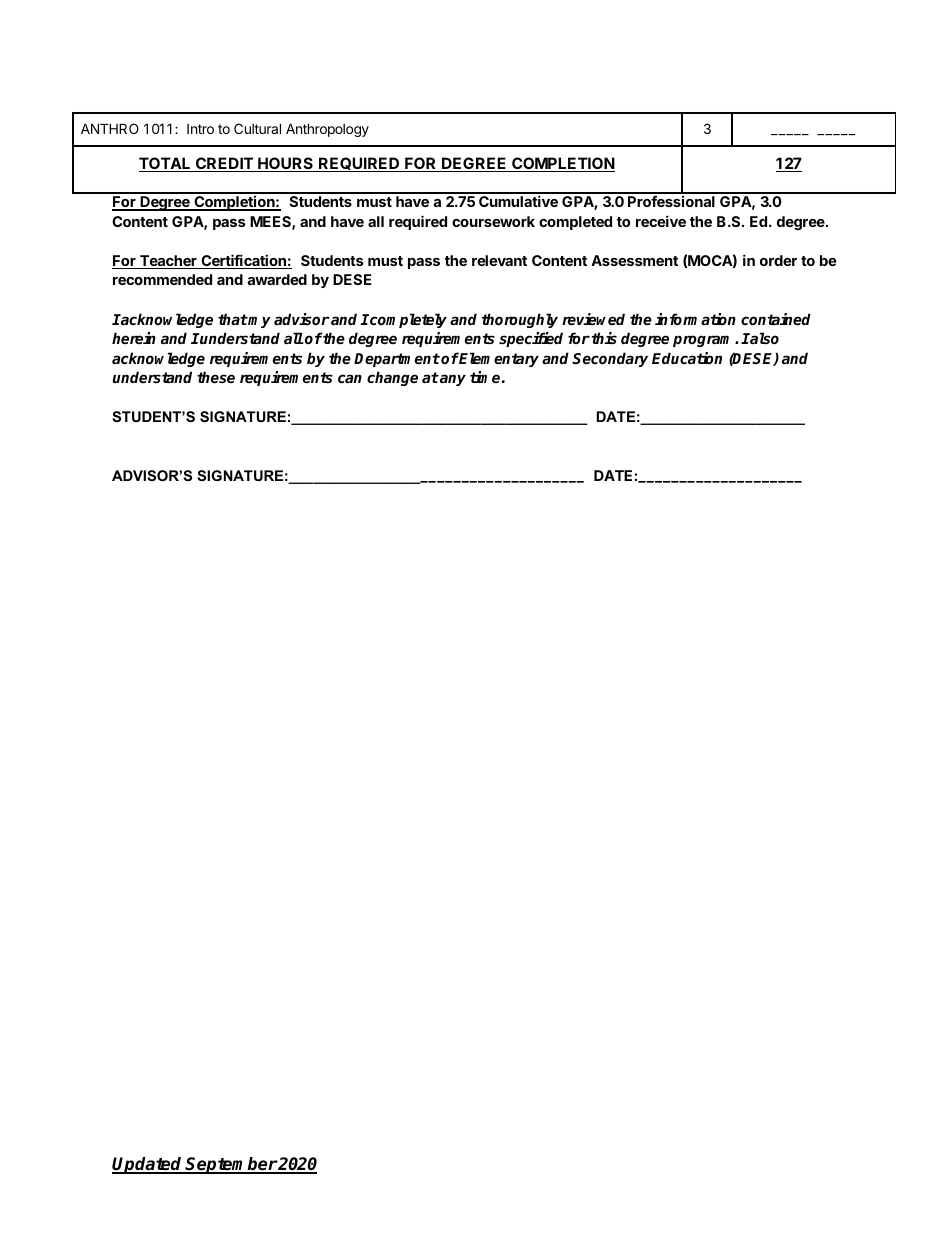 The image size is (952, 1233). I want to click on Teacher, so click(168, 262).
